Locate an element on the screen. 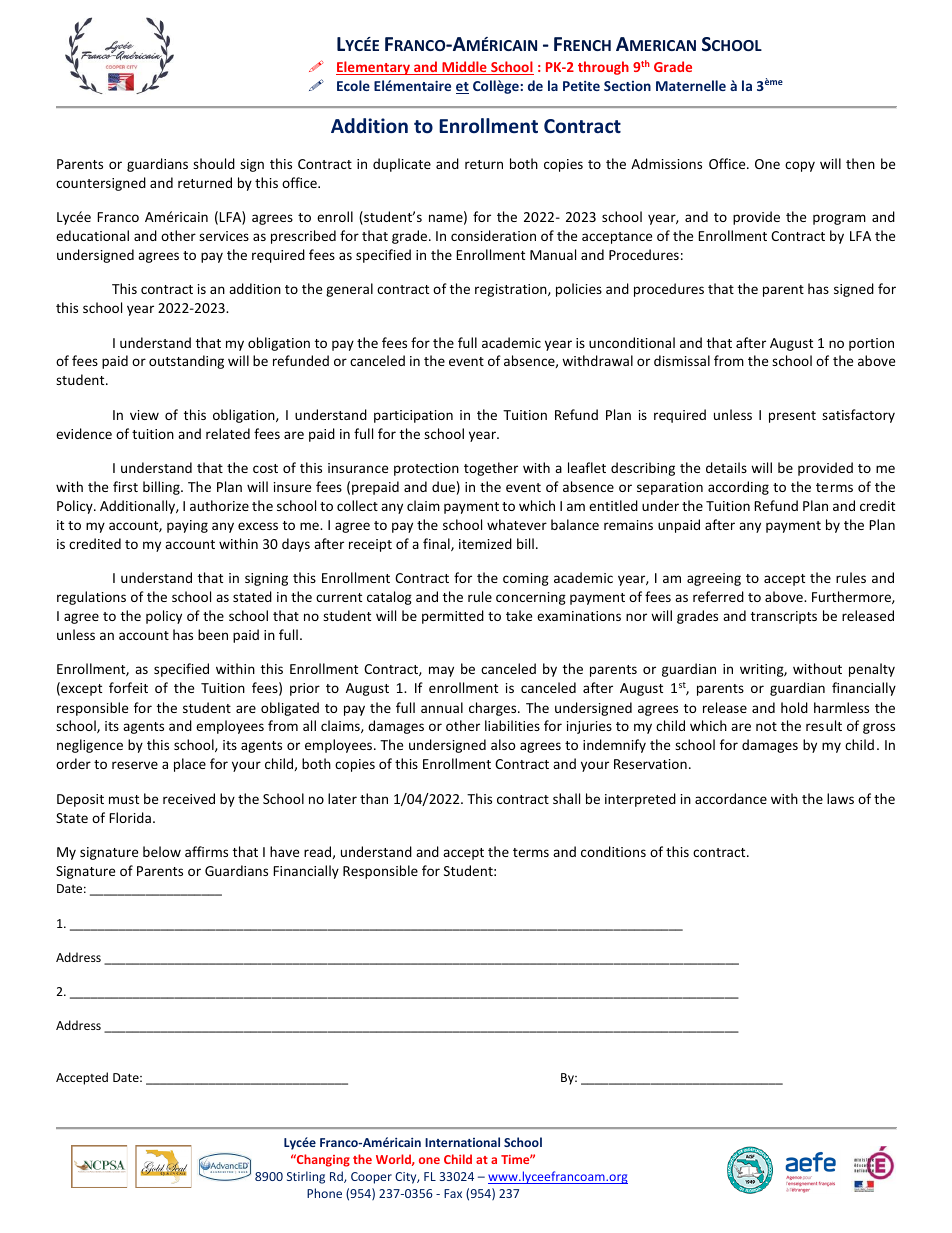  transcripts is located at coordinates (784, 617).
